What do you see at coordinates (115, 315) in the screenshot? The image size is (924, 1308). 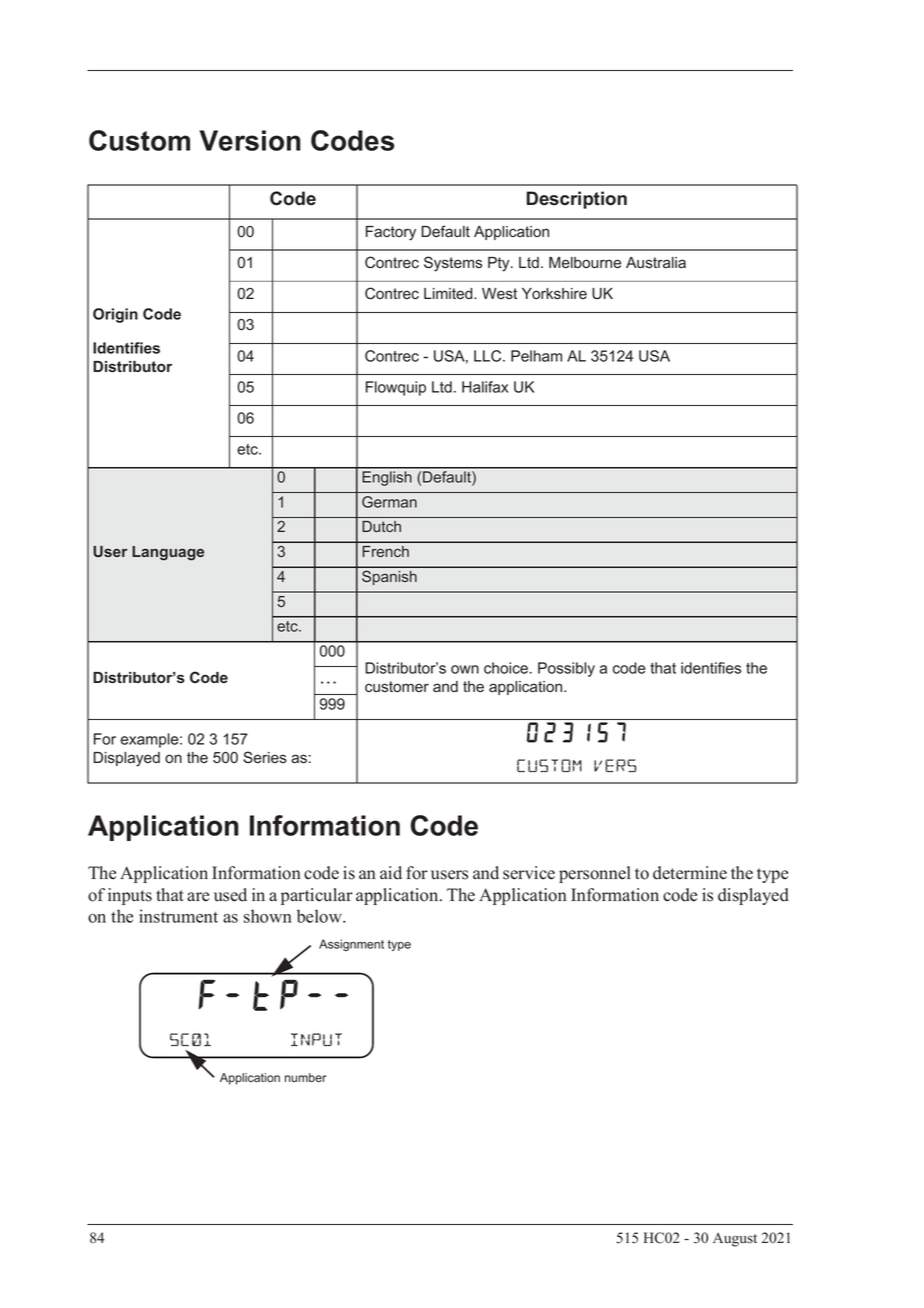 I see `Origin` at bounding box center [115, 315].
